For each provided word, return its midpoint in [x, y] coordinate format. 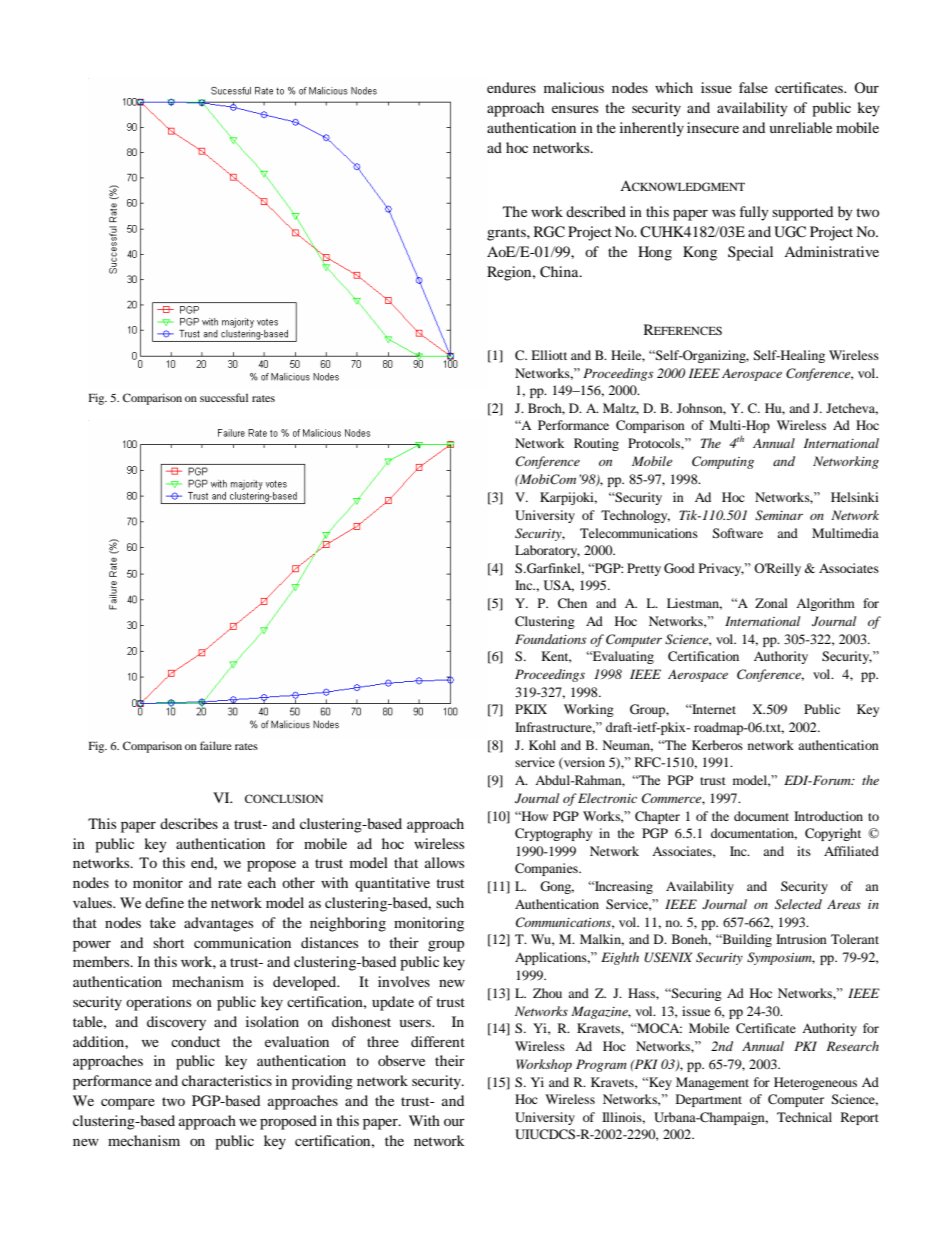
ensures [575, 109]
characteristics [227, 1080]
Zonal [771, 603]
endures [511, 87]
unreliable [801, 127]
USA [559, 586]
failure [216, 745]
